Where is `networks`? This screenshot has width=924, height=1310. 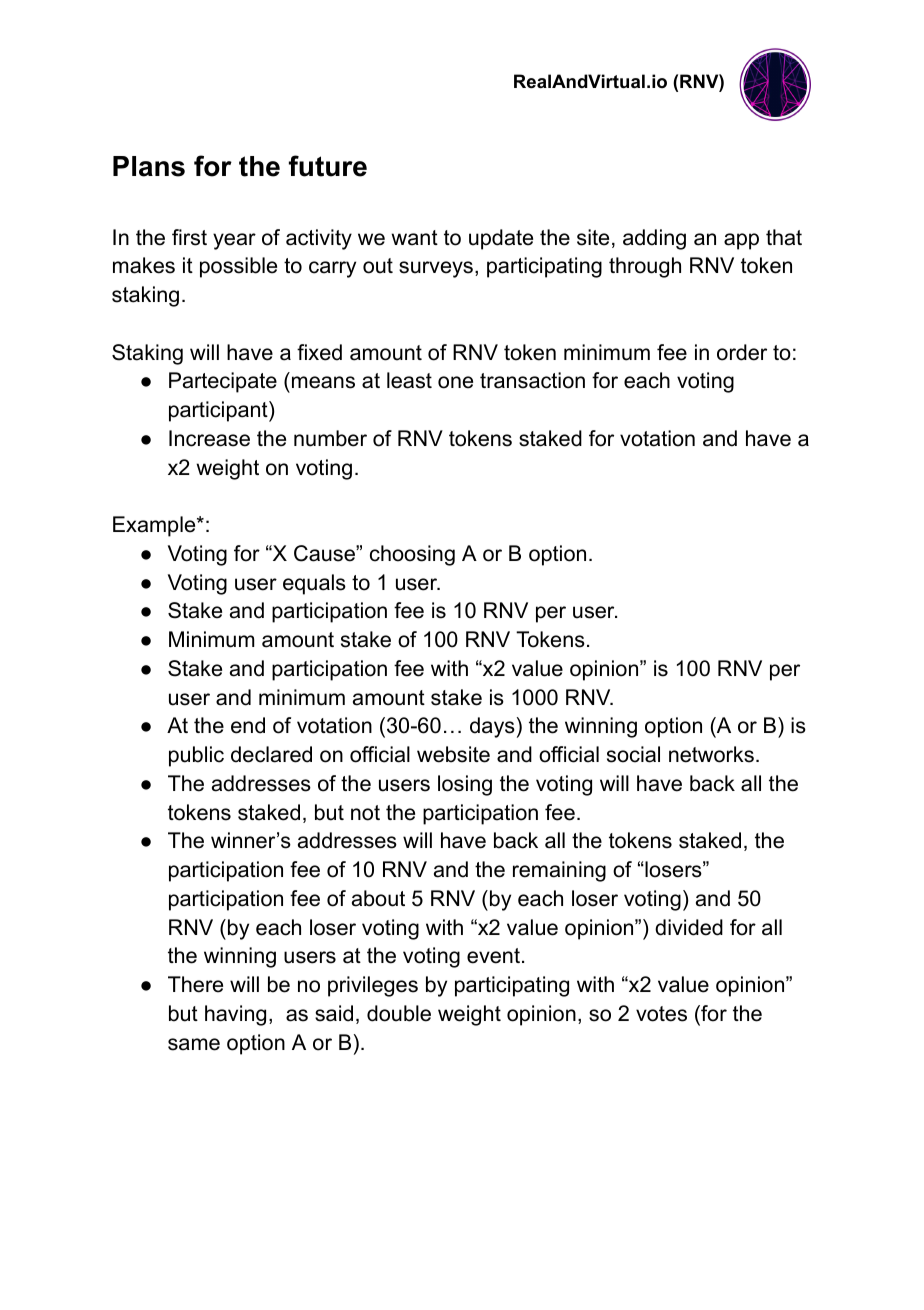
networks is located at coordinates (711, 754).
